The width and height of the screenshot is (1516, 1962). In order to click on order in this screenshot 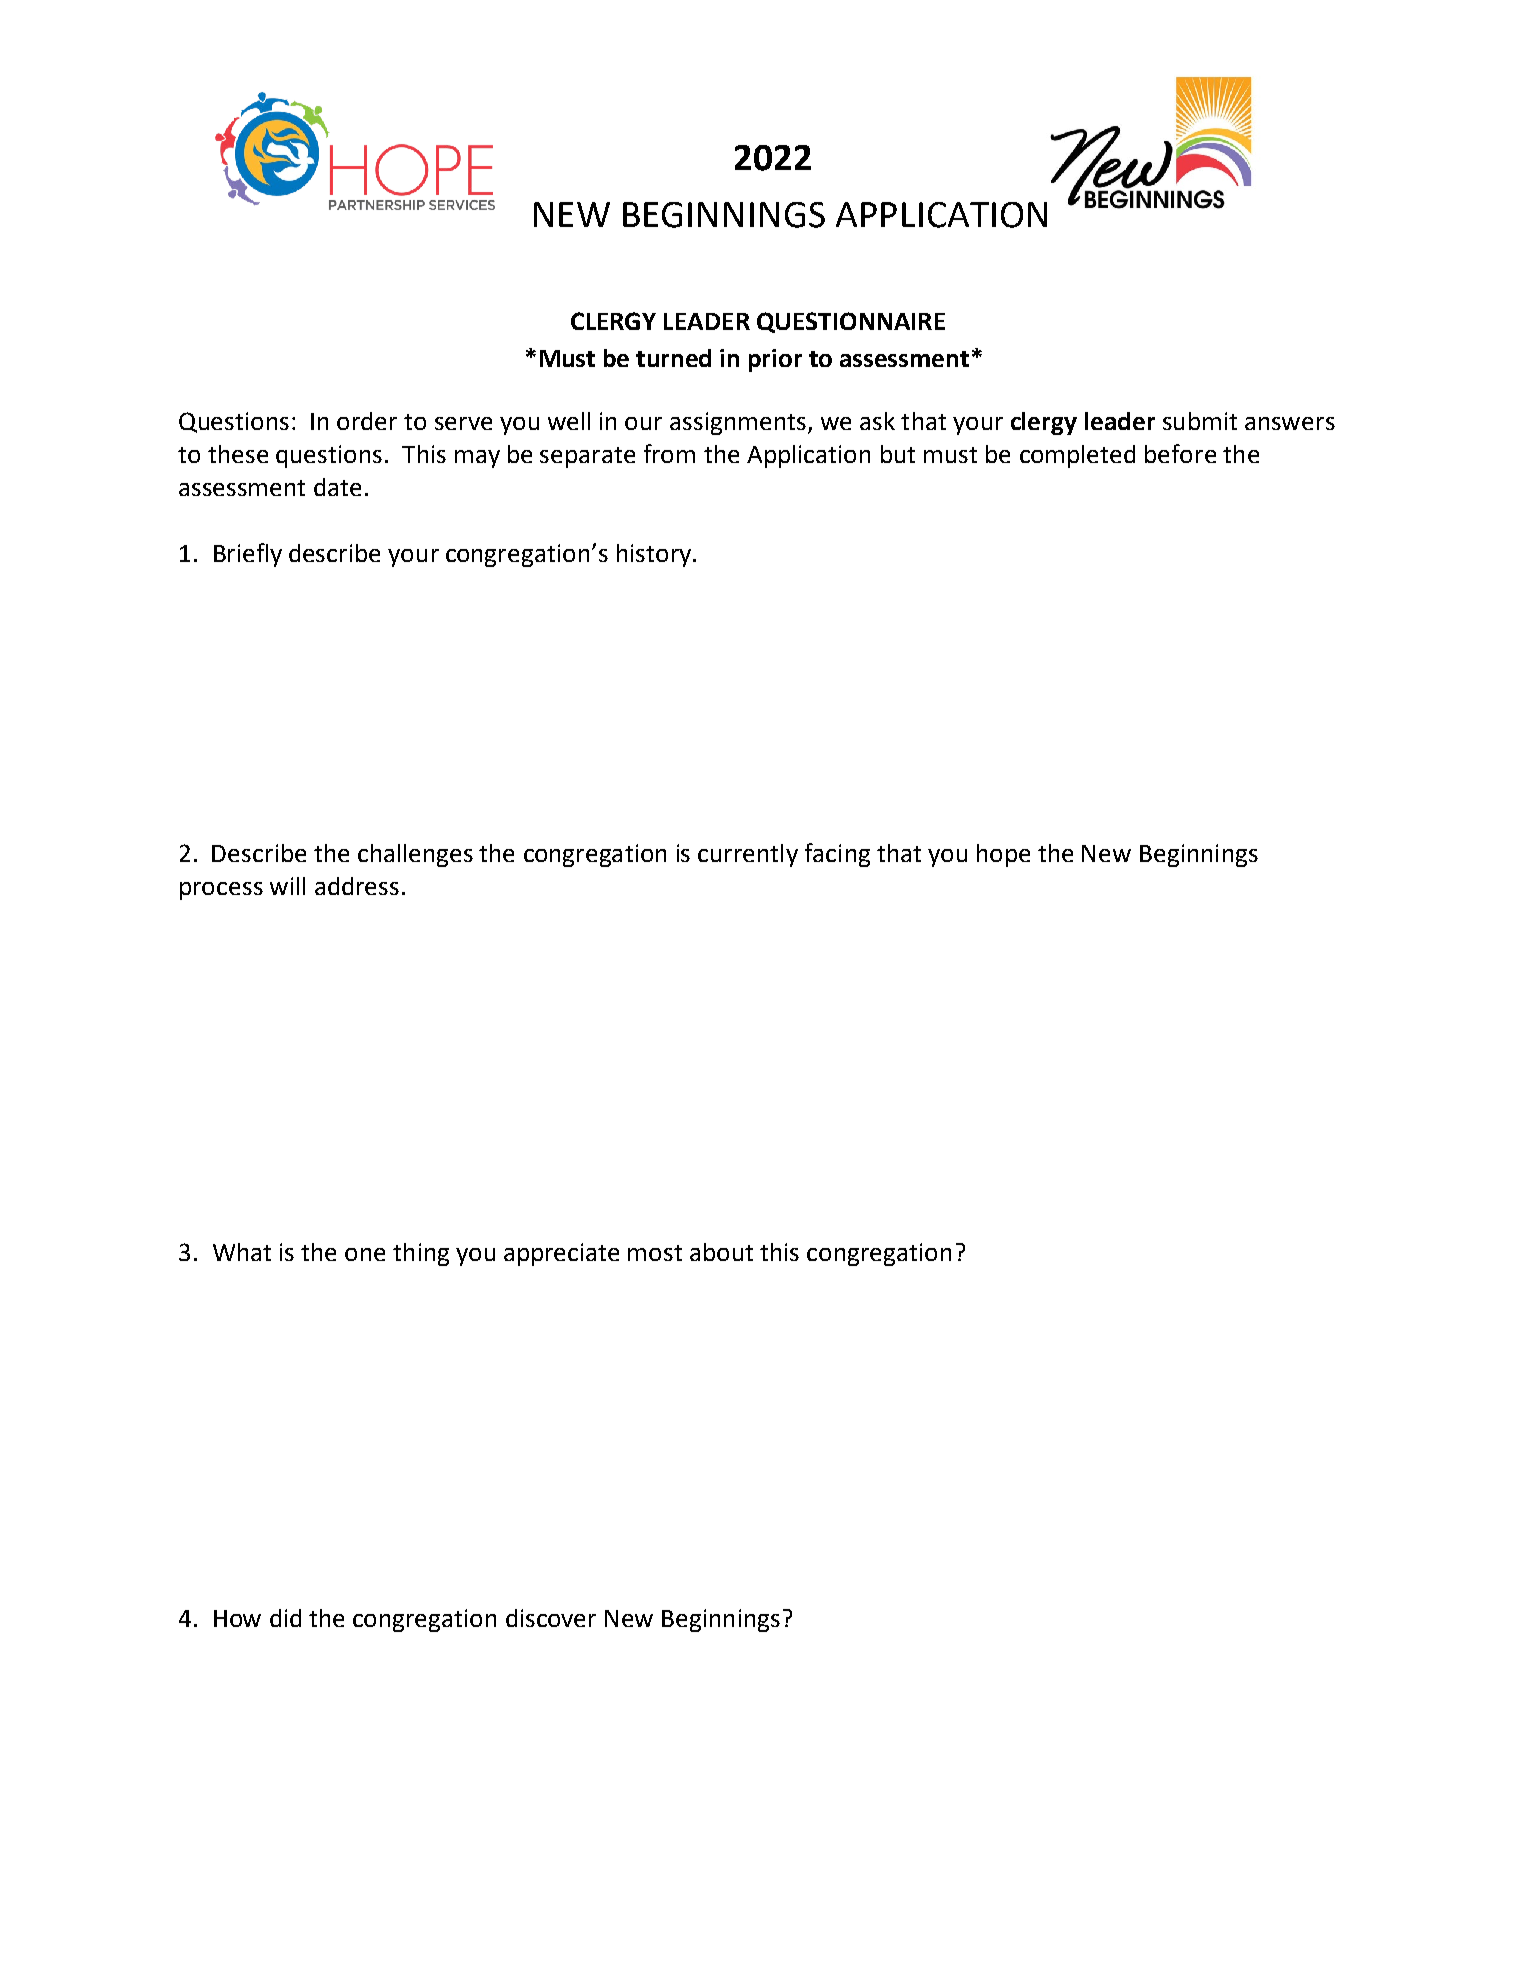, I will do `click(367, 421)`.
